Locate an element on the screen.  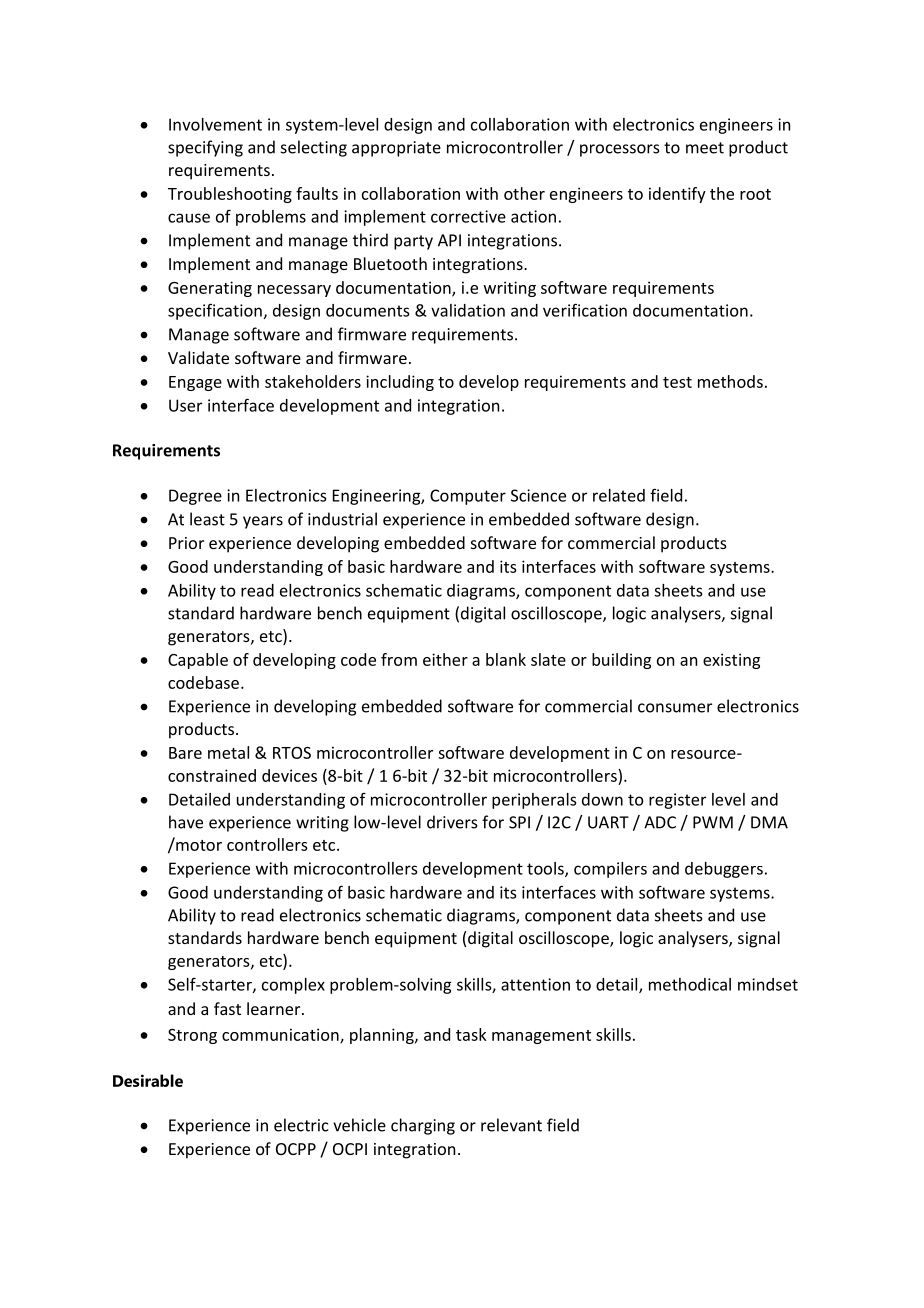
Desirable is located at coordinates (148, 1080).
